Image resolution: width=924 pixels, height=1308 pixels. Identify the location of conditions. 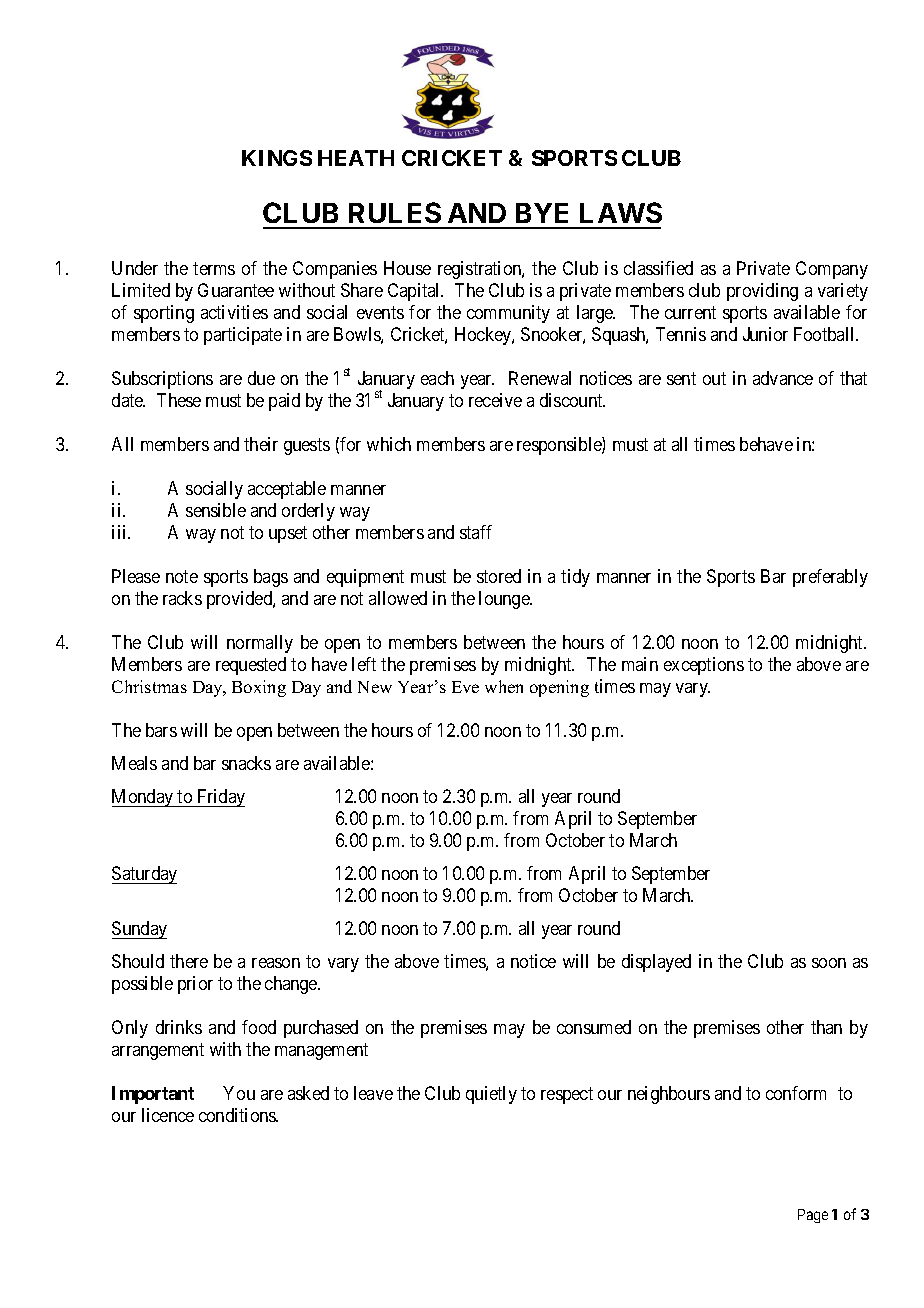
(238, 1115).
